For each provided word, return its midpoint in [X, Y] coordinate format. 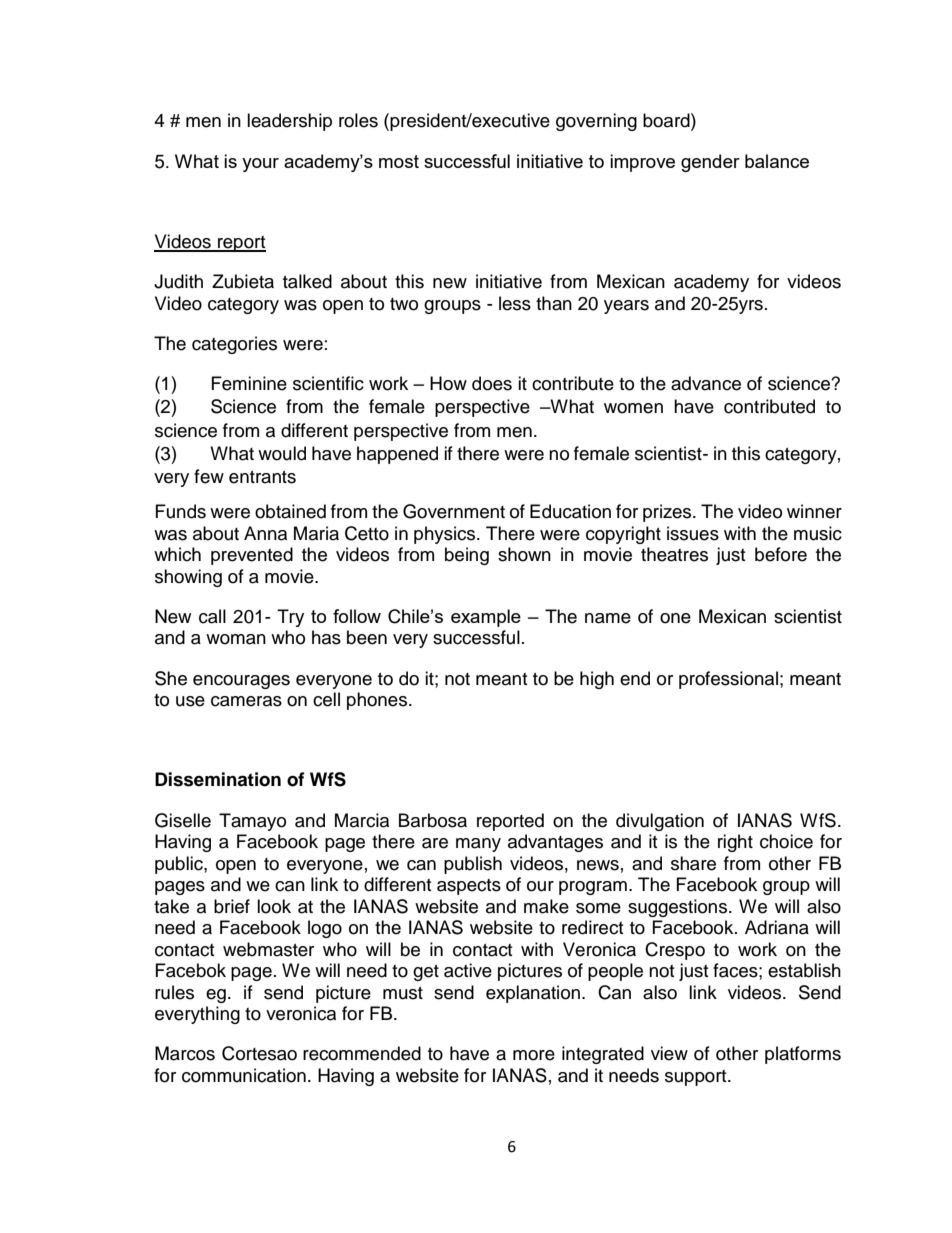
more [534, 1055]
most [399, 161]
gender [710, 163]
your [260, 165]
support [697, 1078]
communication [244, 1075]
